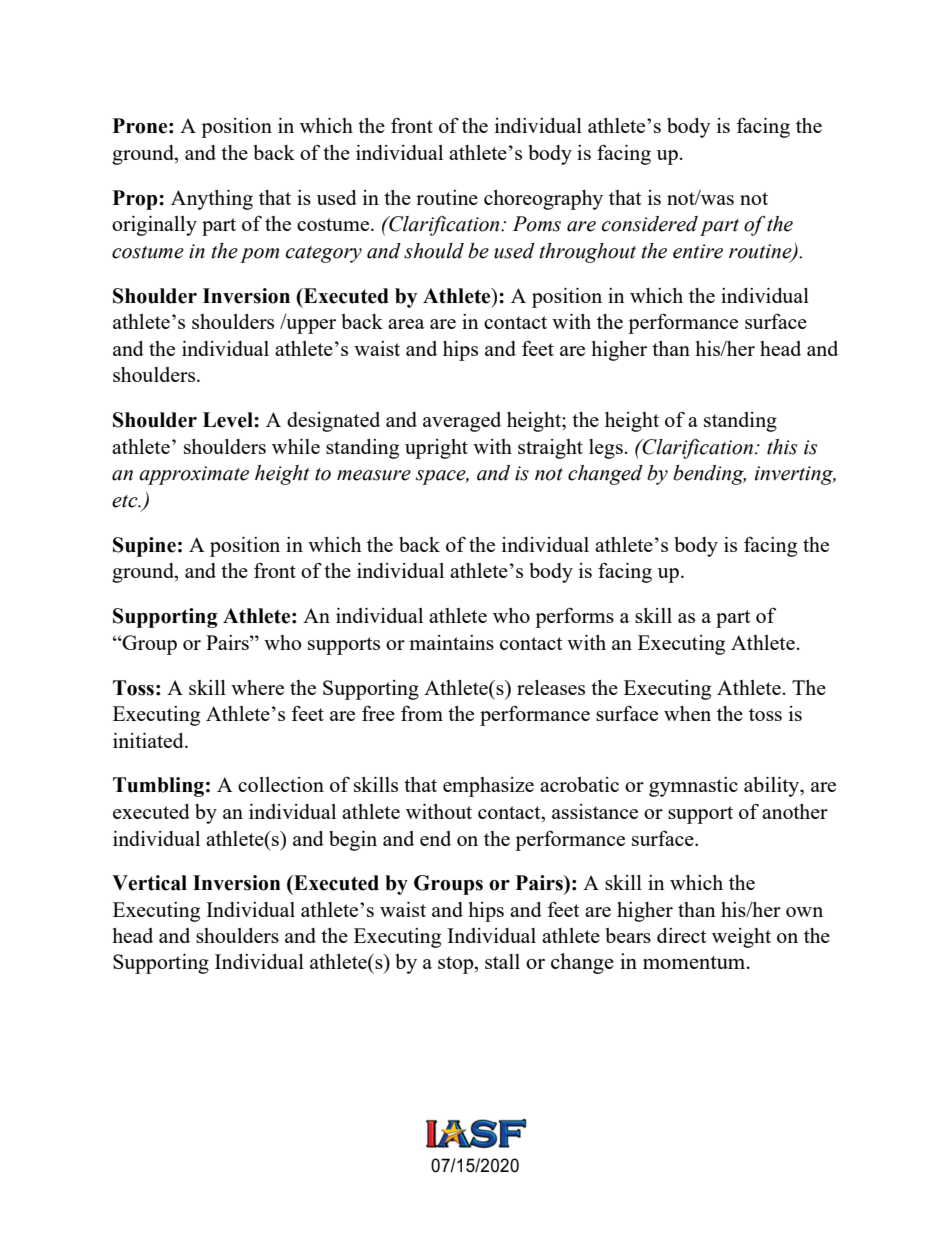 The height and width of the image is (1233, 952). I want to click on gymnastic, so click(693, 787).
